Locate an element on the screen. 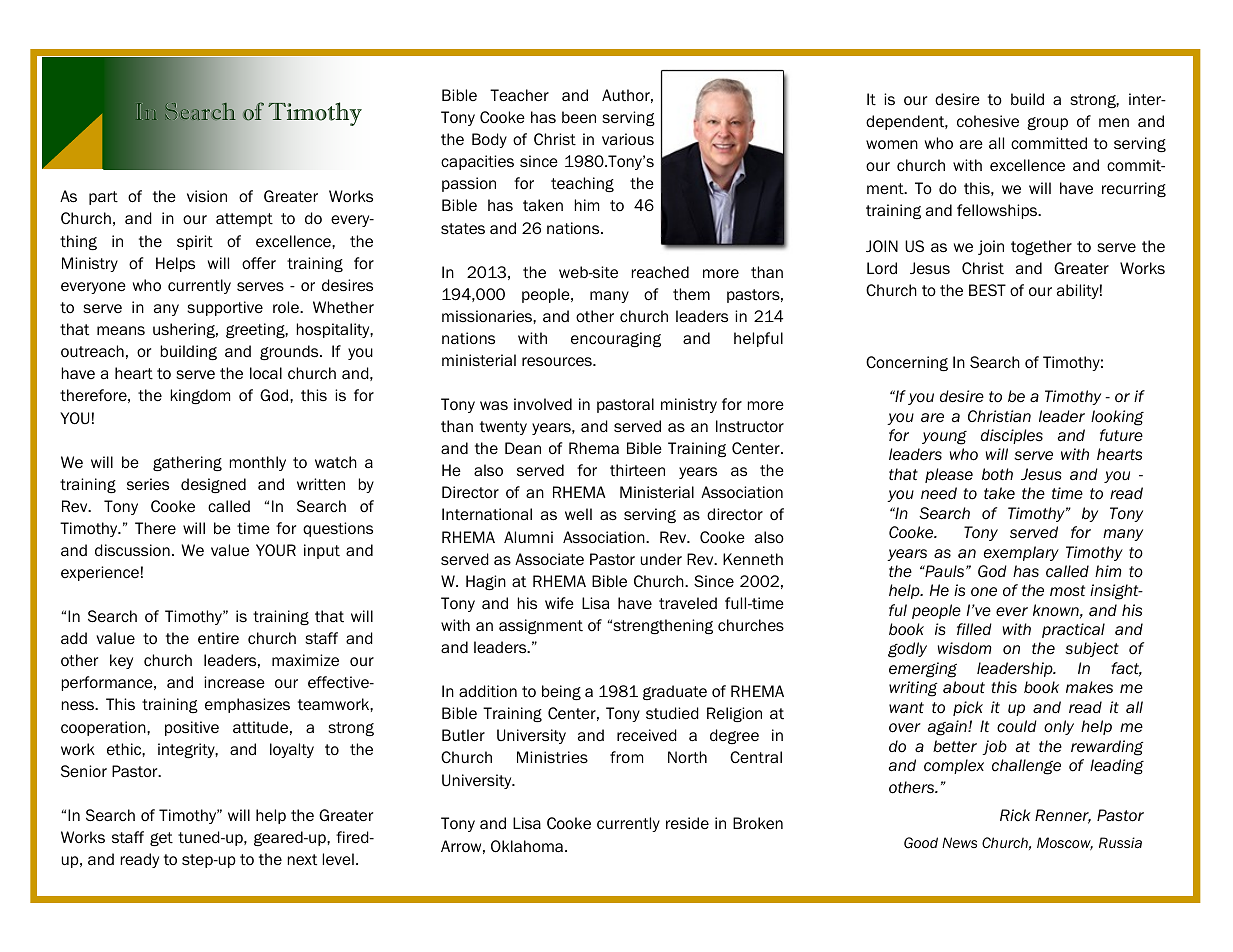  designed is located at coordinates (213, 485).
